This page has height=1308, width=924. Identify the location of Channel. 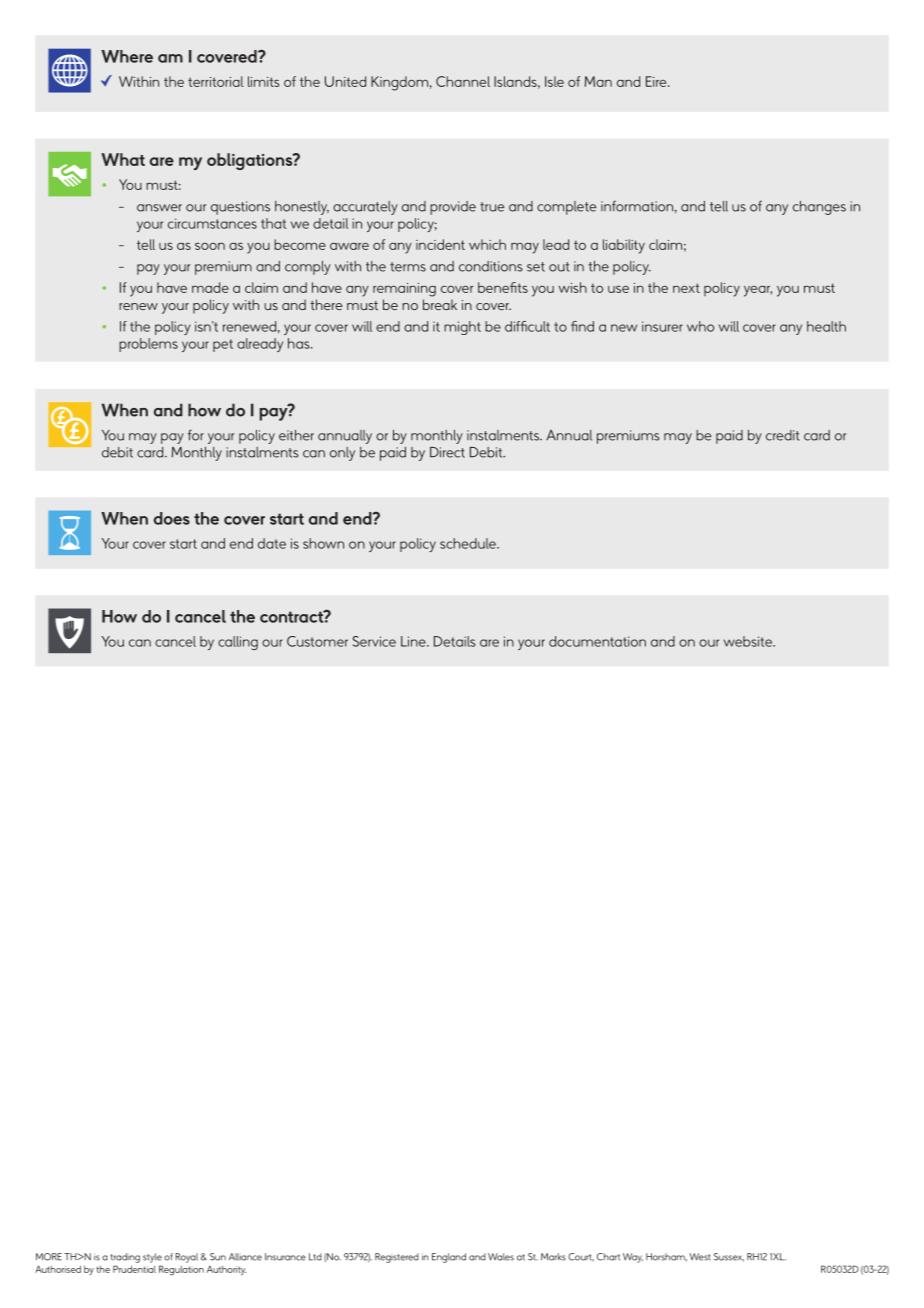
(463, 81).
